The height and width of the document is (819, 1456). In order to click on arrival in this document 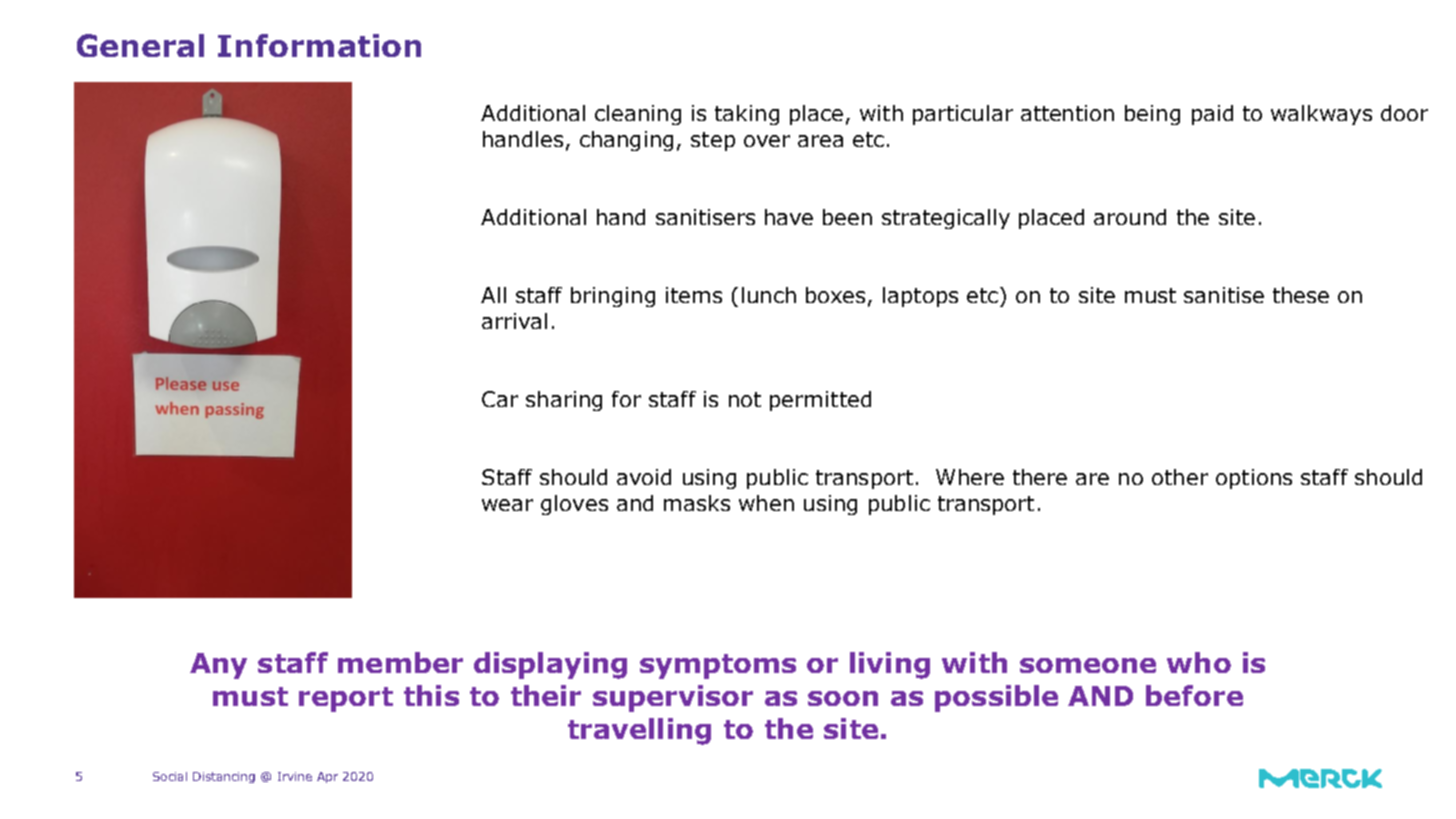, I will do `click(514, 321)`.
